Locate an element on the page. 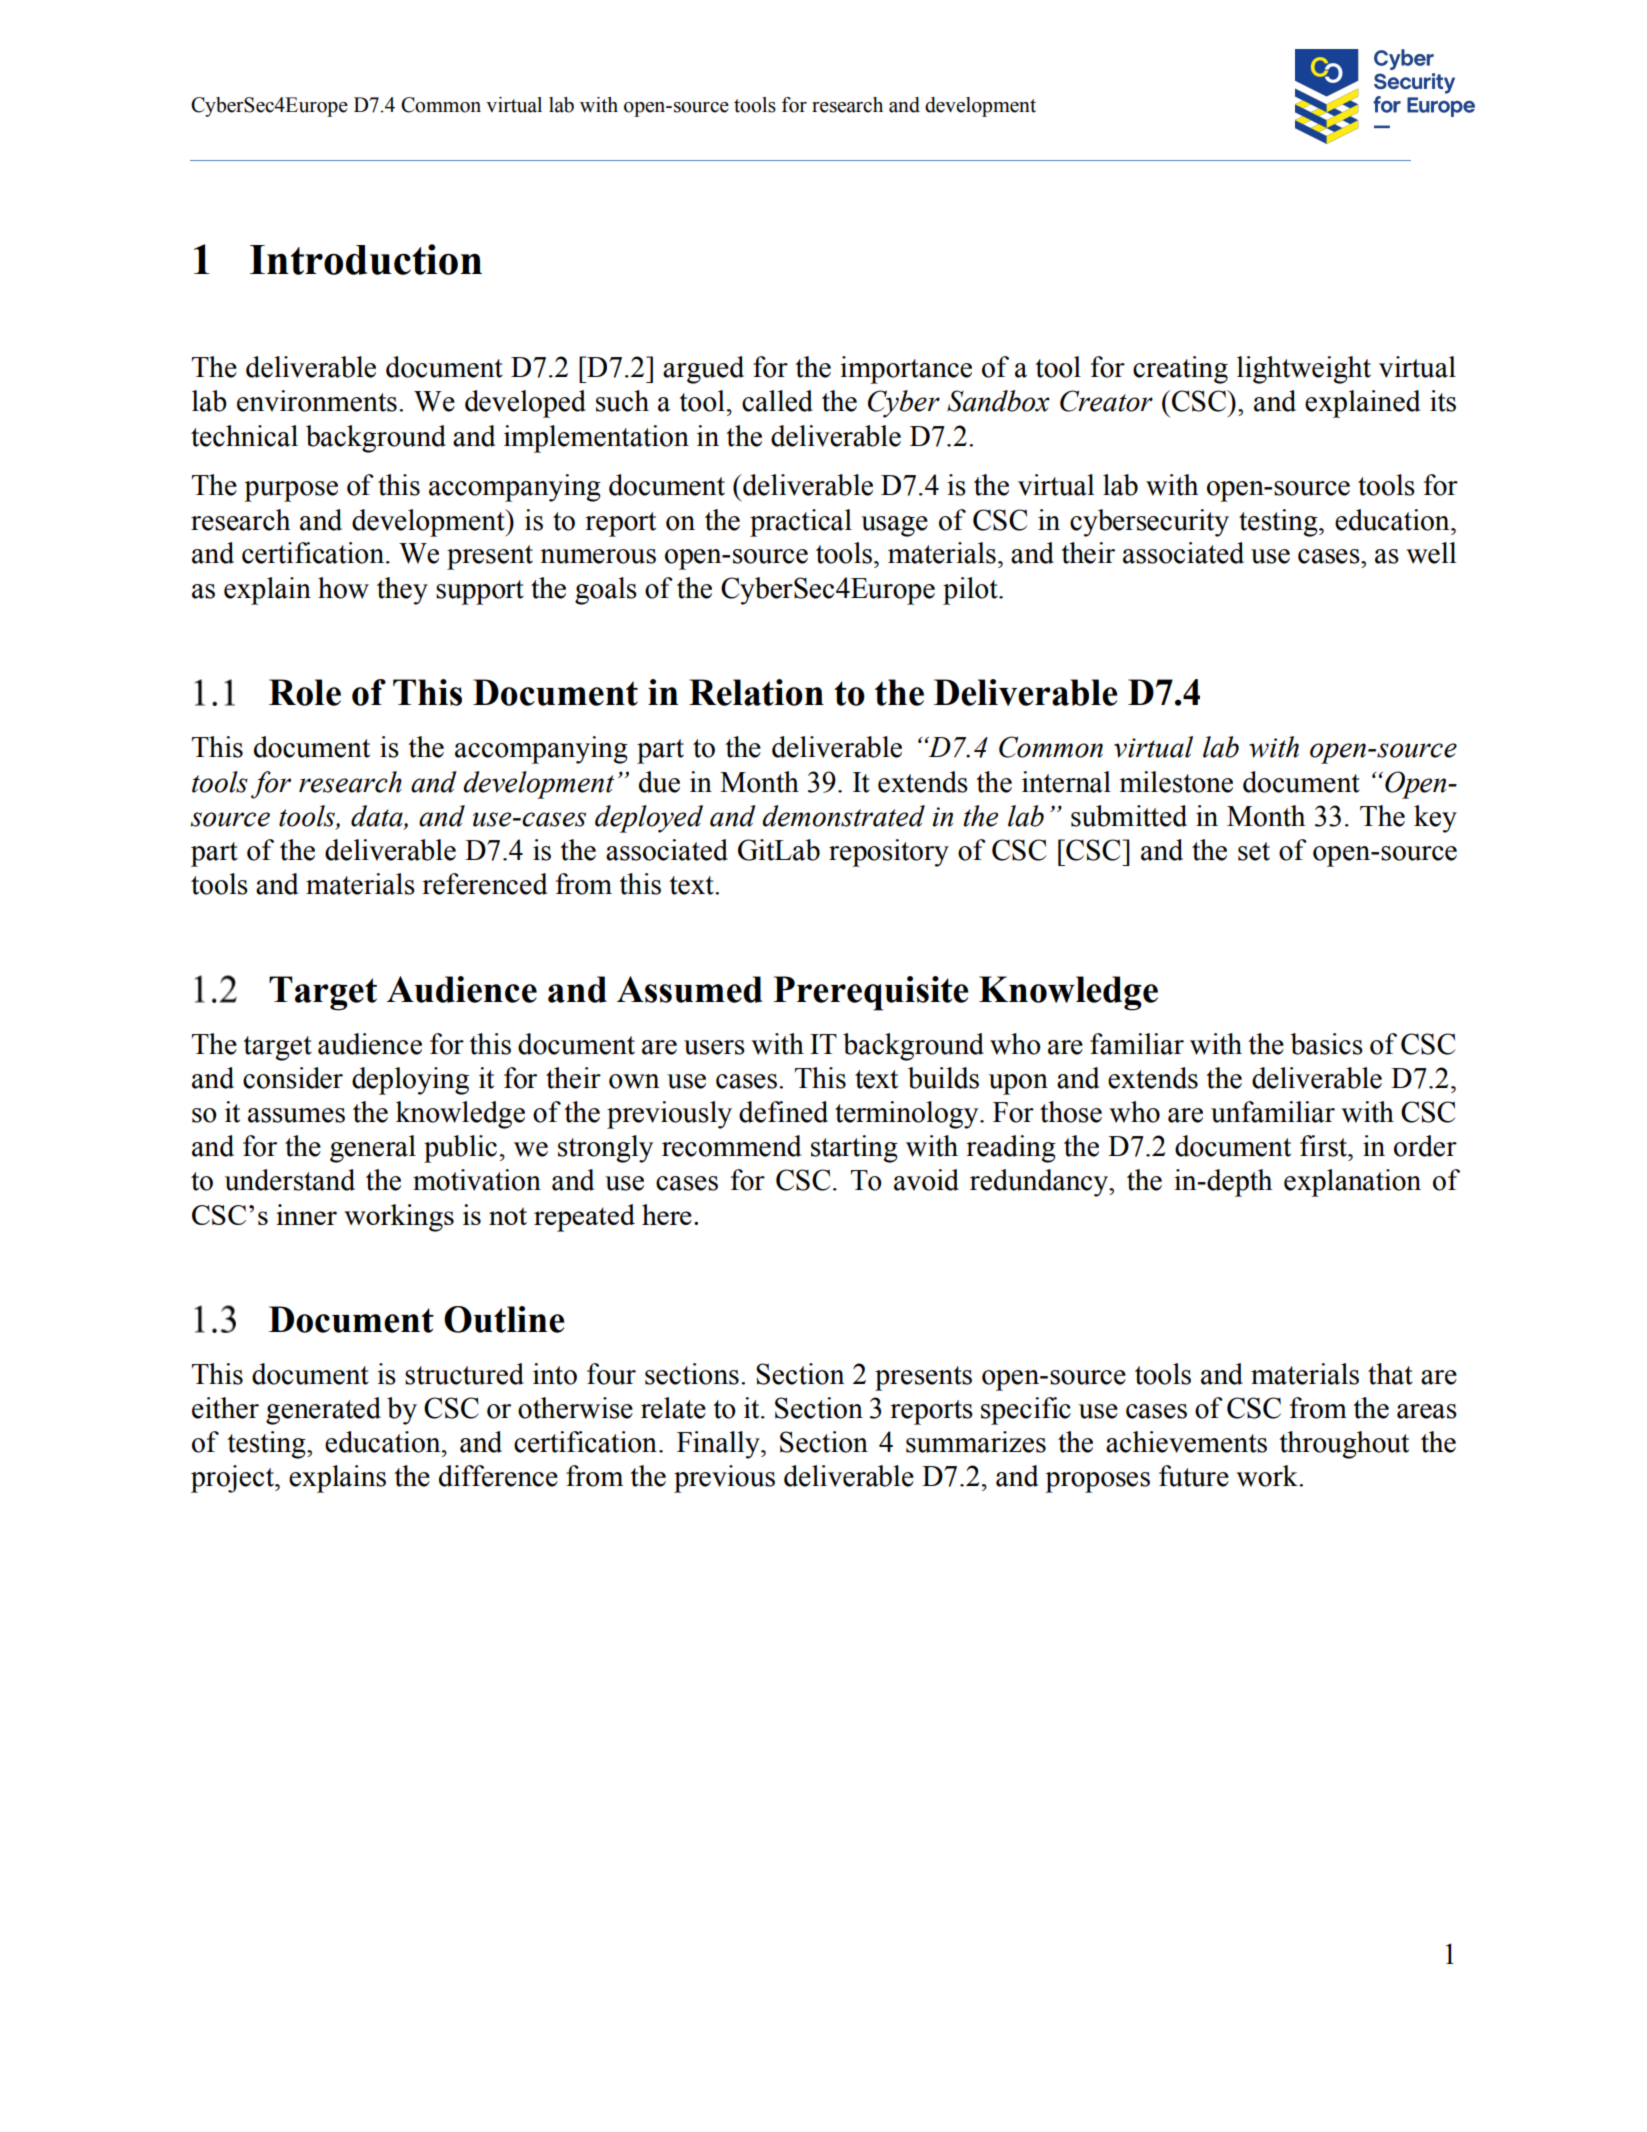  purpose is located at coordinates (291, 491).
